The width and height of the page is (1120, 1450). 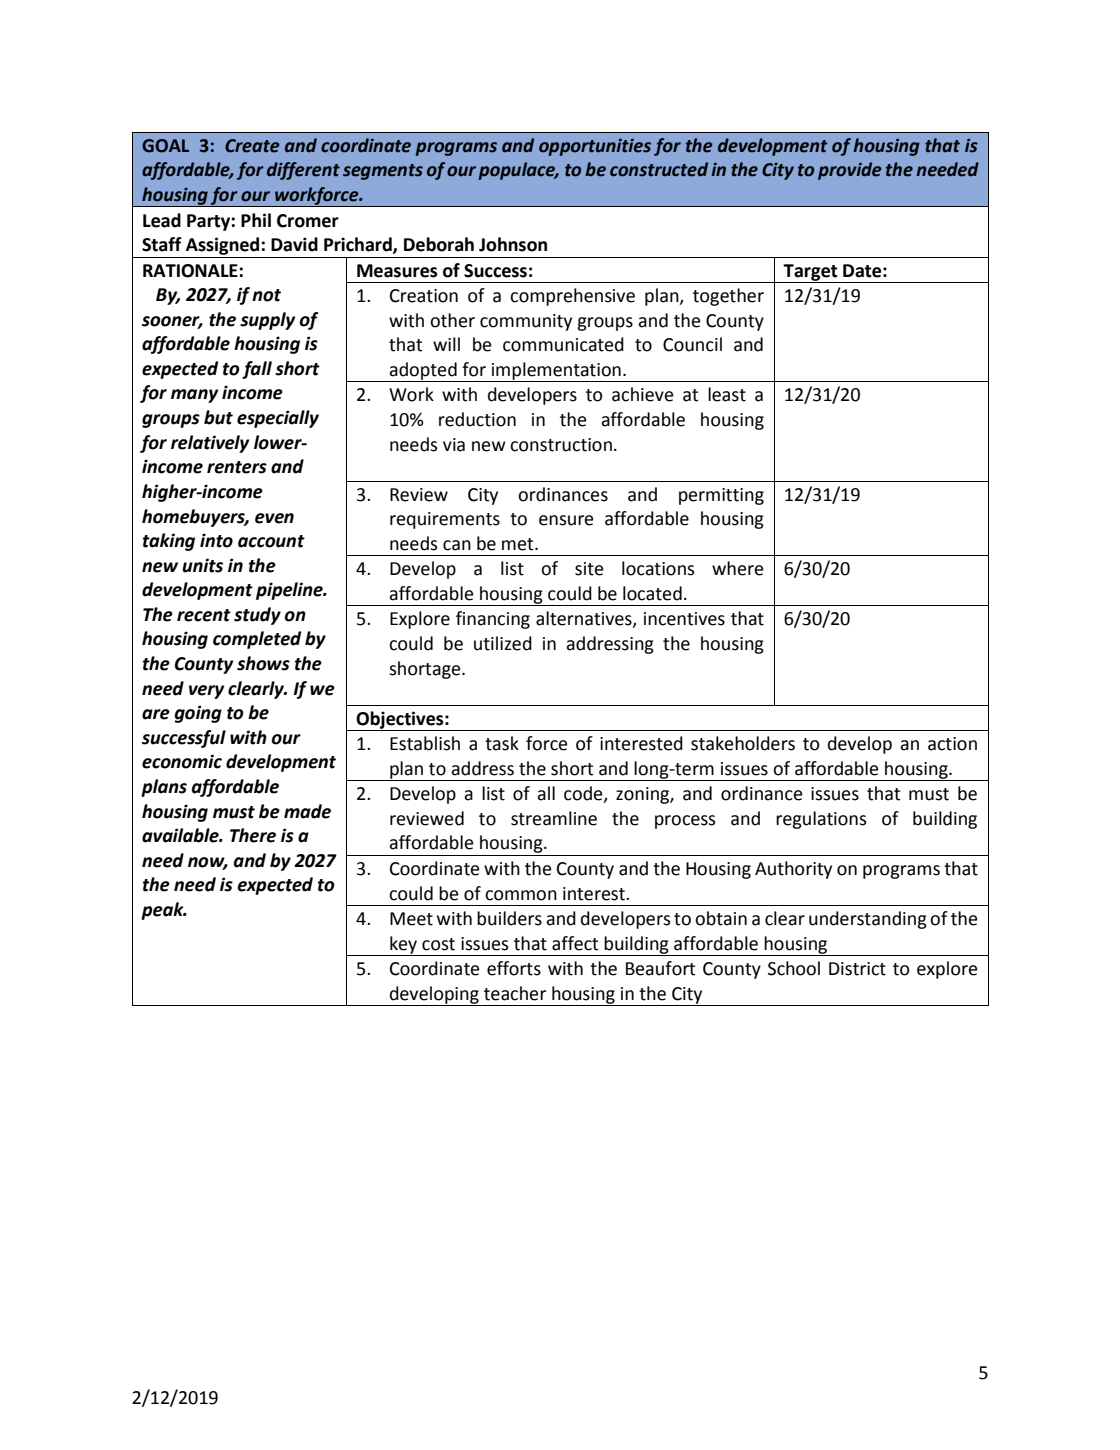 I want to click on provide, so click(x=850, y=171).
